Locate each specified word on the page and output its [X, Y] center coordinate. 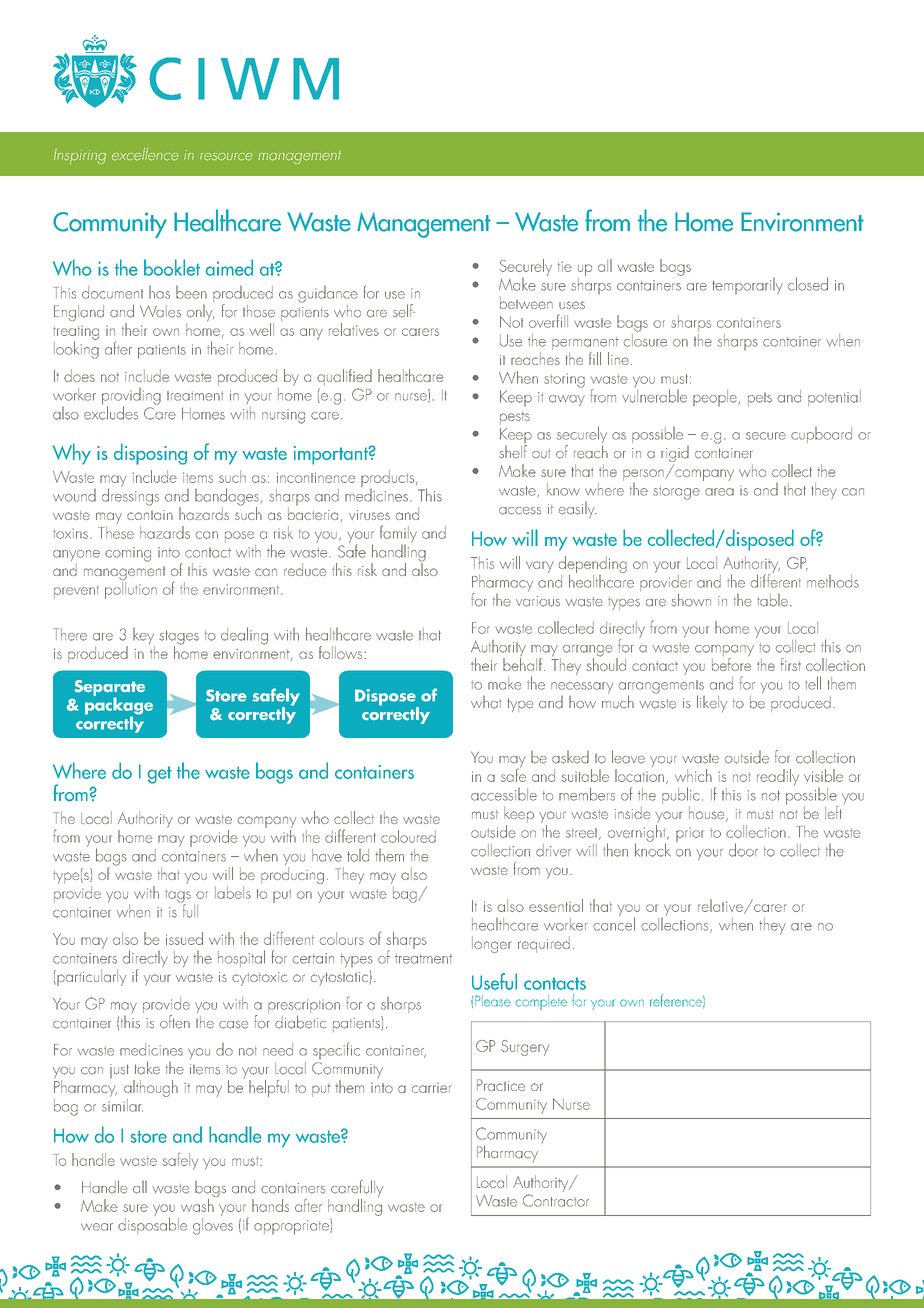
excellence [145, 154]
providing [131, 397]
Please [493, 1001]
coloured [408, 836]
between [526, 302]
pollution [131, 589]
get [159, 775]
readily [778, 777]
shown [691, 600]
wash [197, 1205]
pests [515, 418]
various [538, 601]
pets [760, 399]
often [175, 1022]
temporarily [747, 286]
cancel [614, 923]
